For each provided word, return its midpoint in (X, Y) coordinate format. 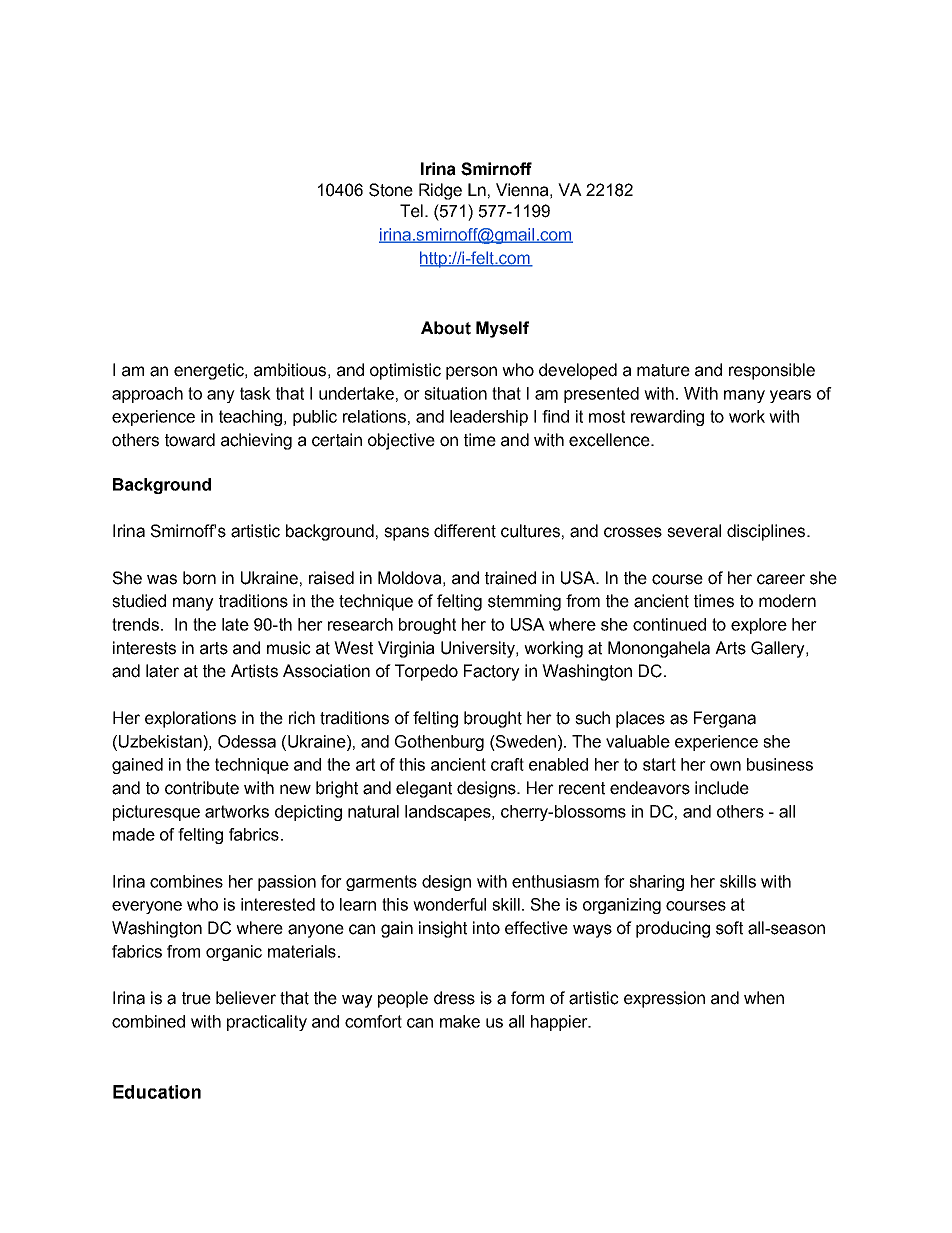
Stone (391, 190)
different (465, 531)
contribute (202, 788)
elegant (424, 789)
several (694, 531)
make (460, 1021)
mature (663, 370)
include (722, 788)
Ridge (440, 191)
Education (157, 1092)
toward (190, 440)
